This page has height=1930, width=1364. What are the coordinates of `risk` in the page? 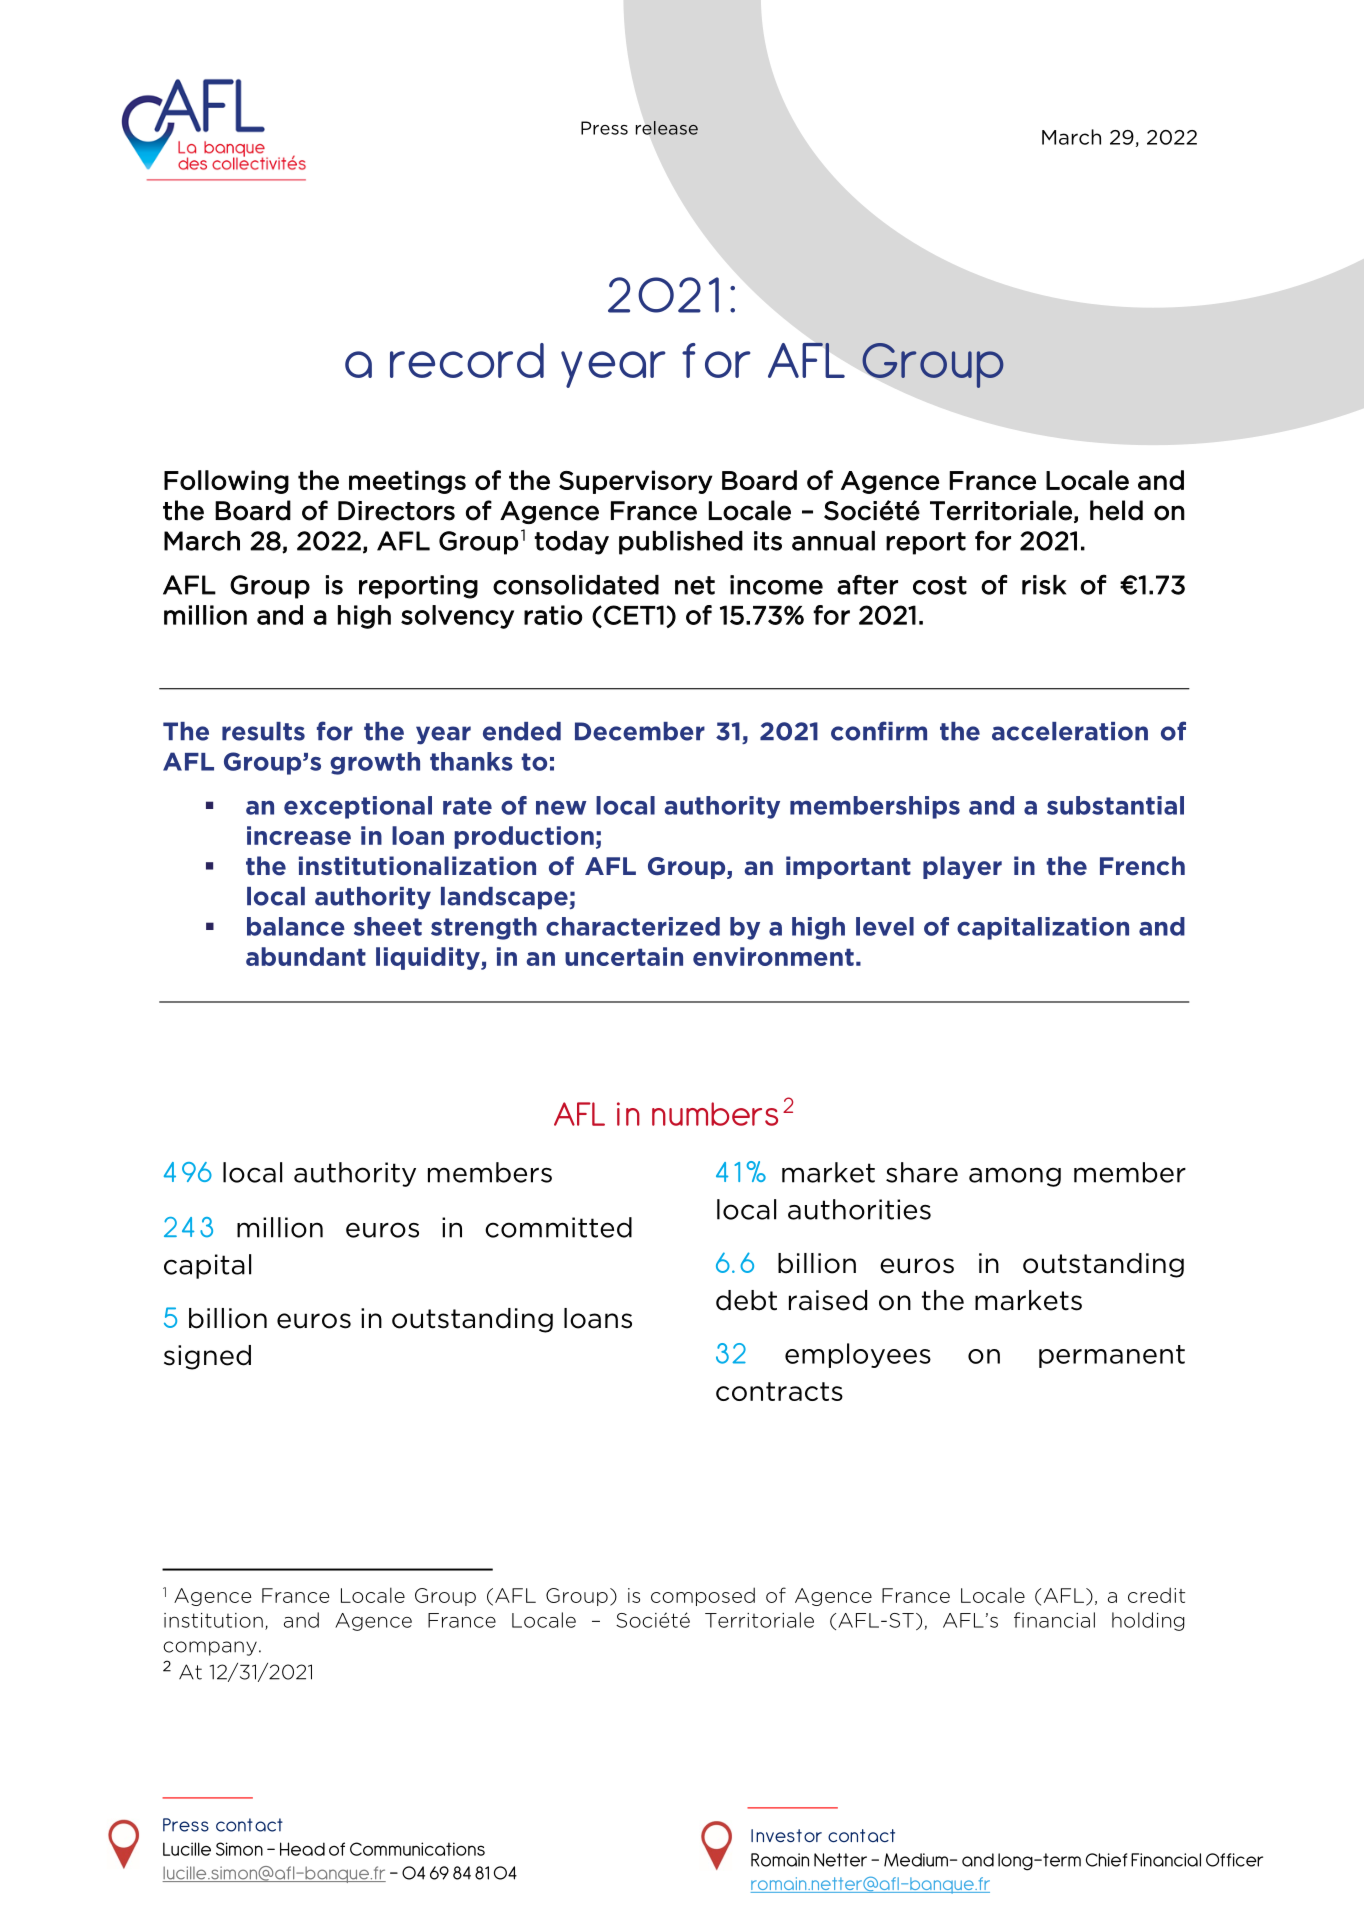 It's located at (1044, 585).
